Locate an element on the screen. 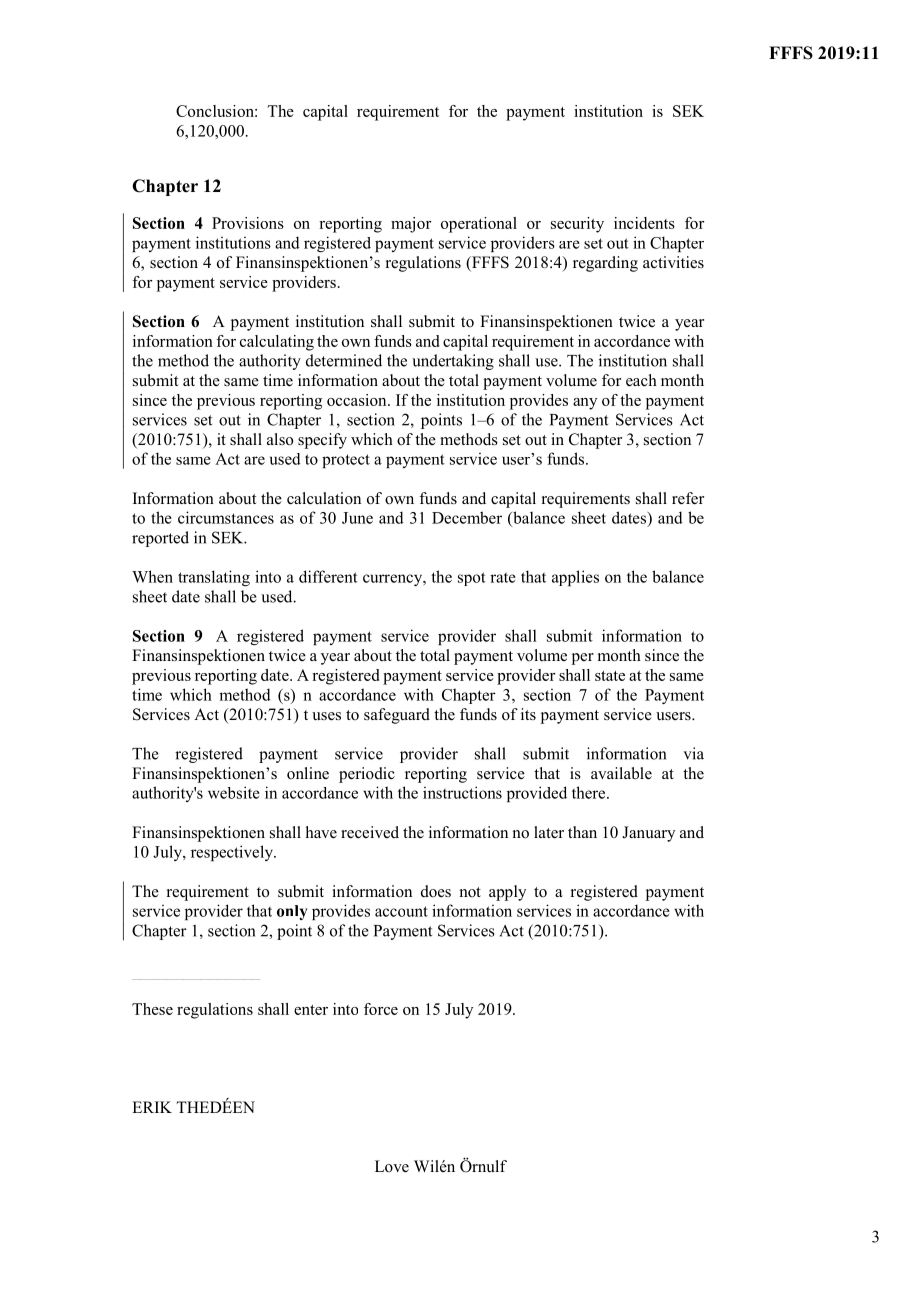 The height and width of the screenshot is (1308, 924). Provisions is located at coordinates (248, 223).
